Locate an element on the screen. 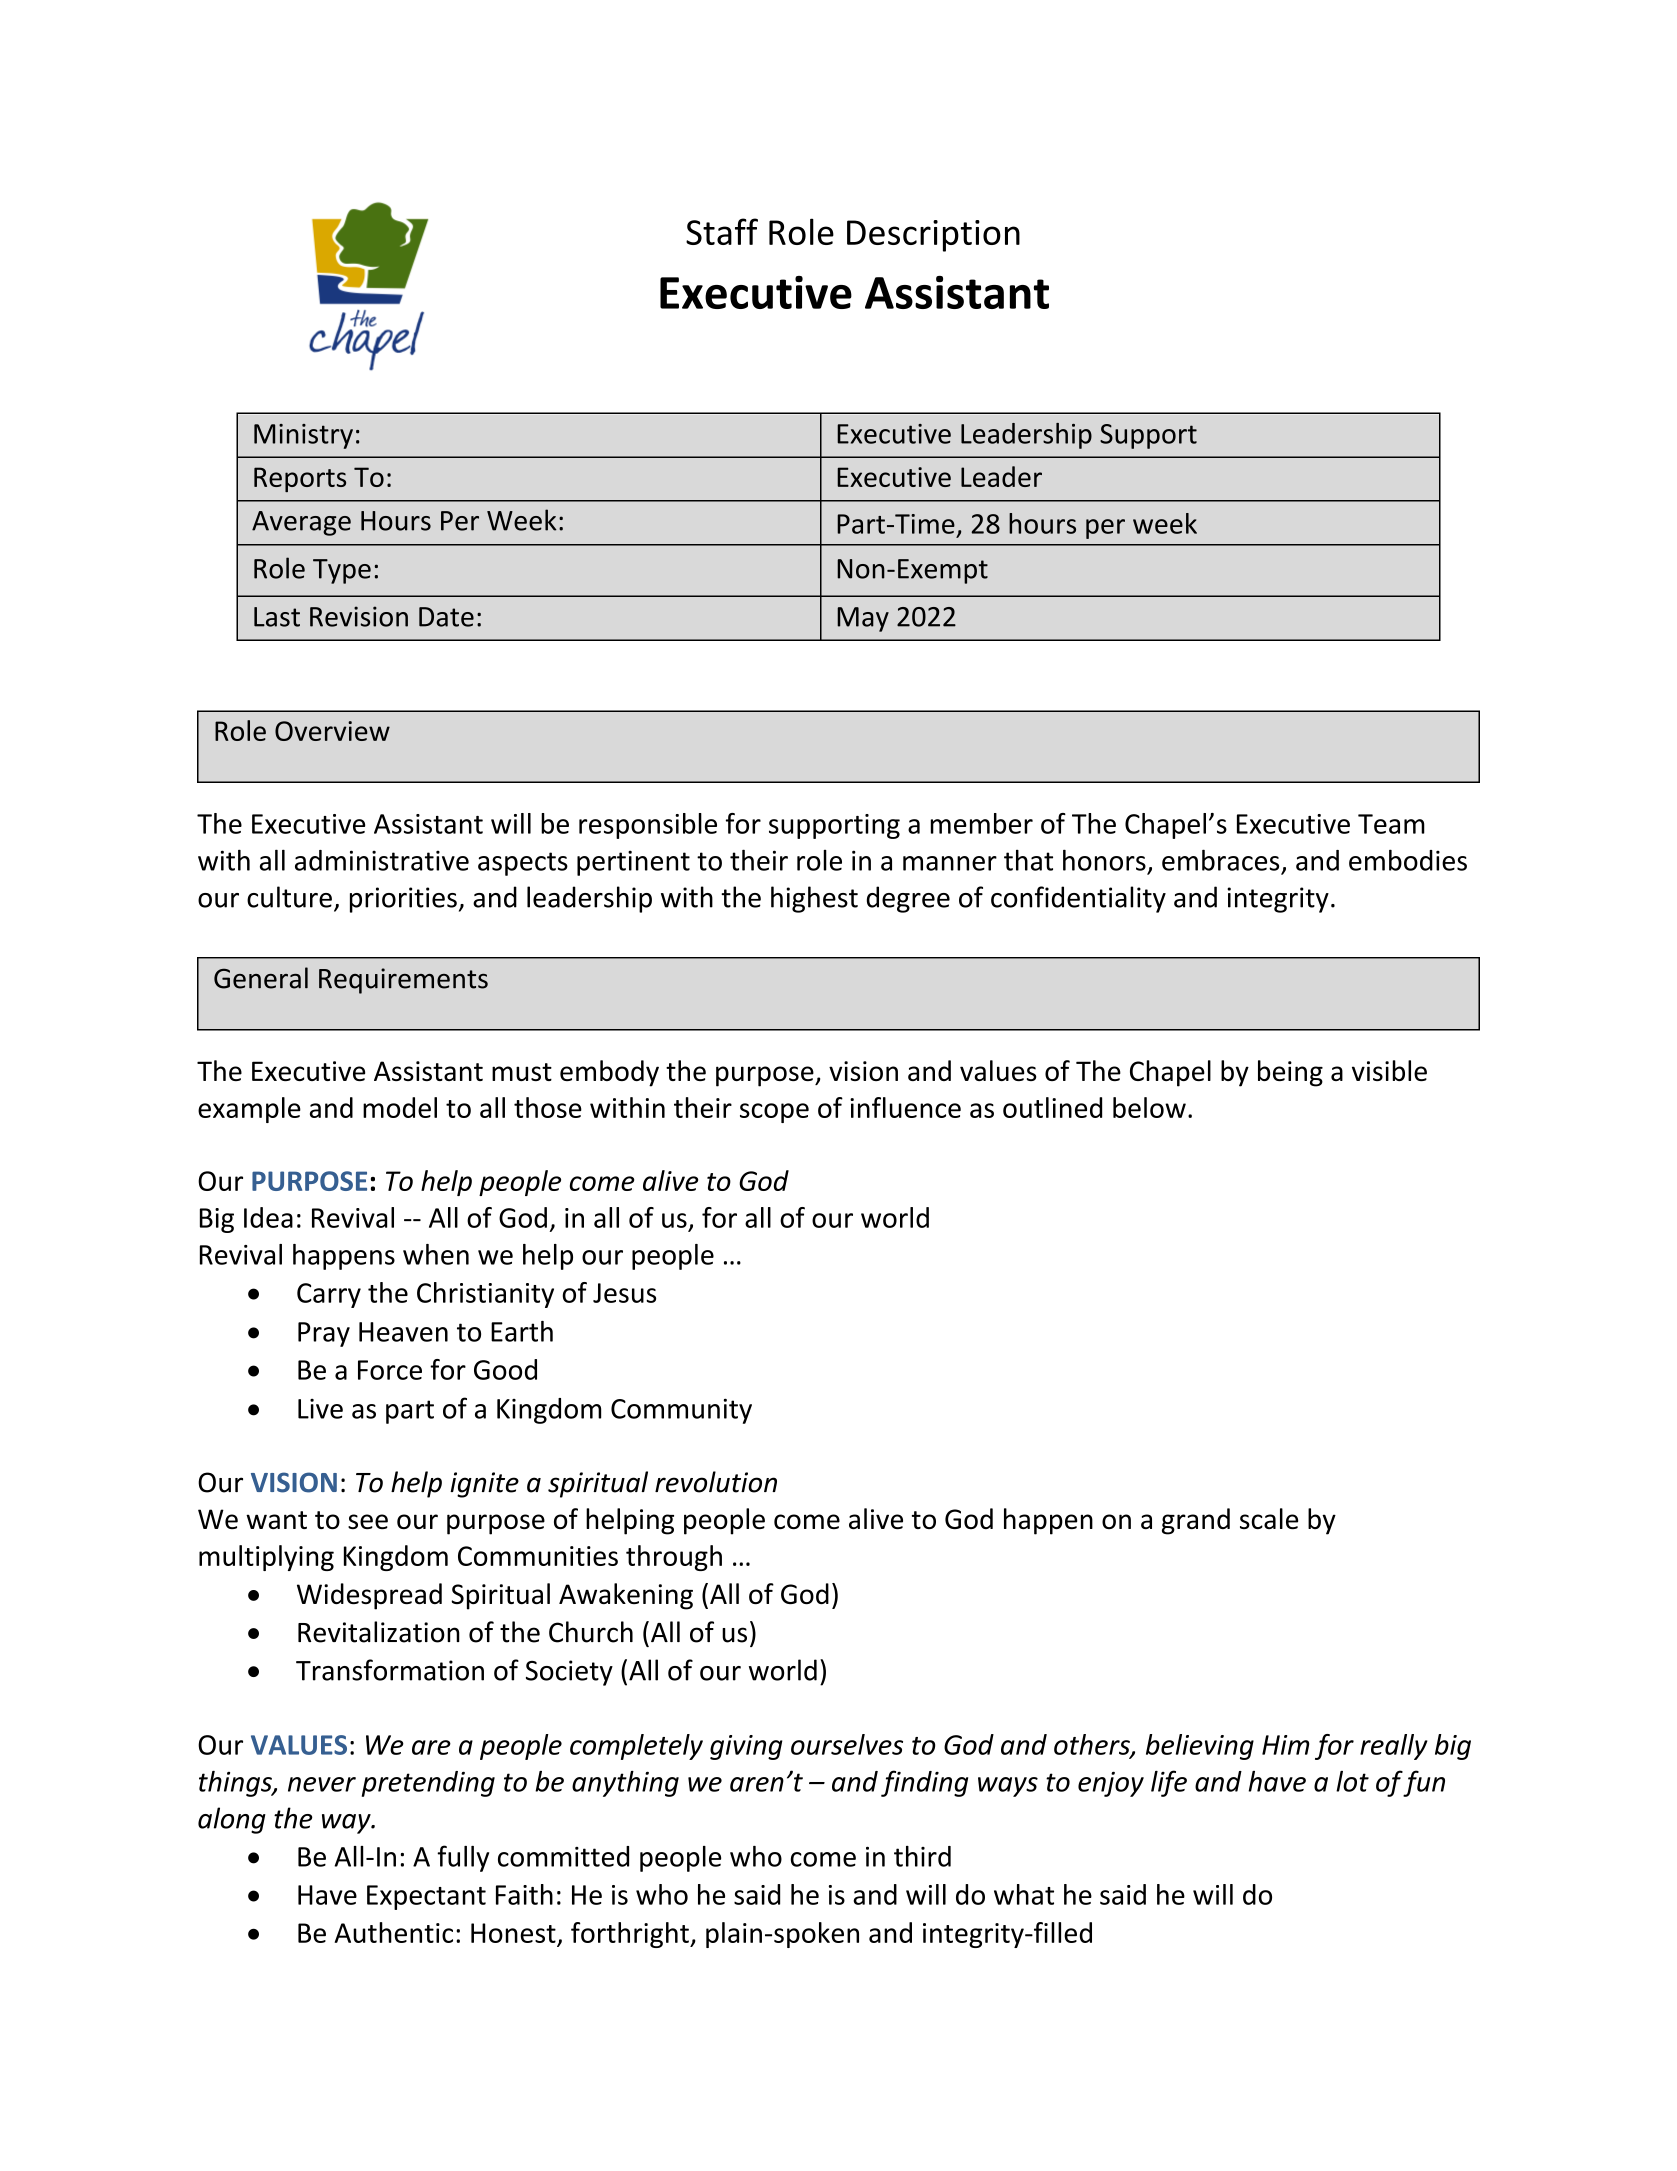 The image size is (1677, 2171). Staff is located at coordinates (722, 231).
